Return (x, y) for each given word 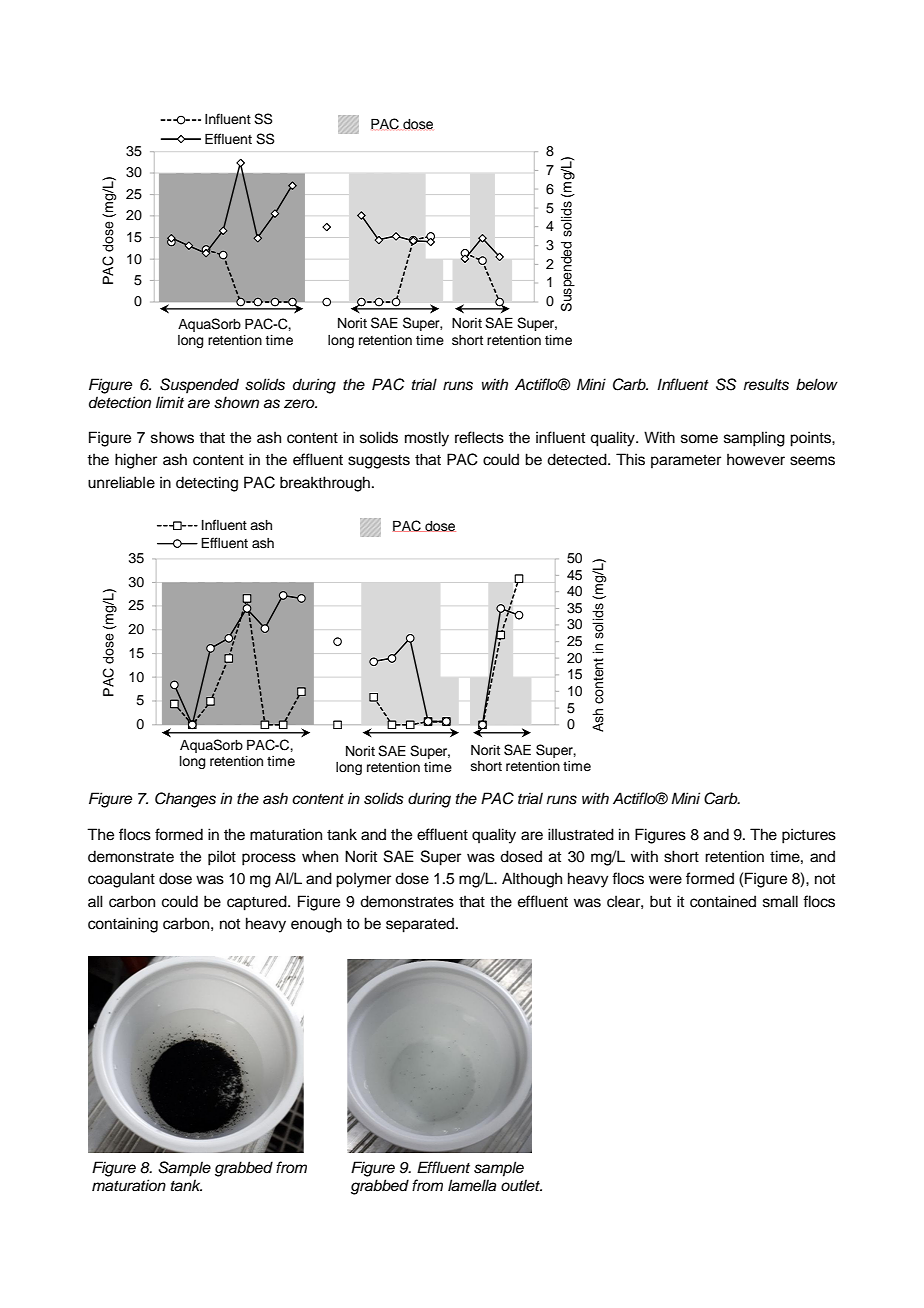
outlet (521, 1185)
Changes (185, 800)
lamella (472, 1185)
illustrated (581, 834)
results (766, 384)
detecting (207, 484)
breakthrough (325, 484)
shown (236, 402)
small (780, 901)
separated (421, 925)
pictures (809, 836)
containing (123, 925)
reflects (479, 437)
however (756, 459)
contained (723, 901)
